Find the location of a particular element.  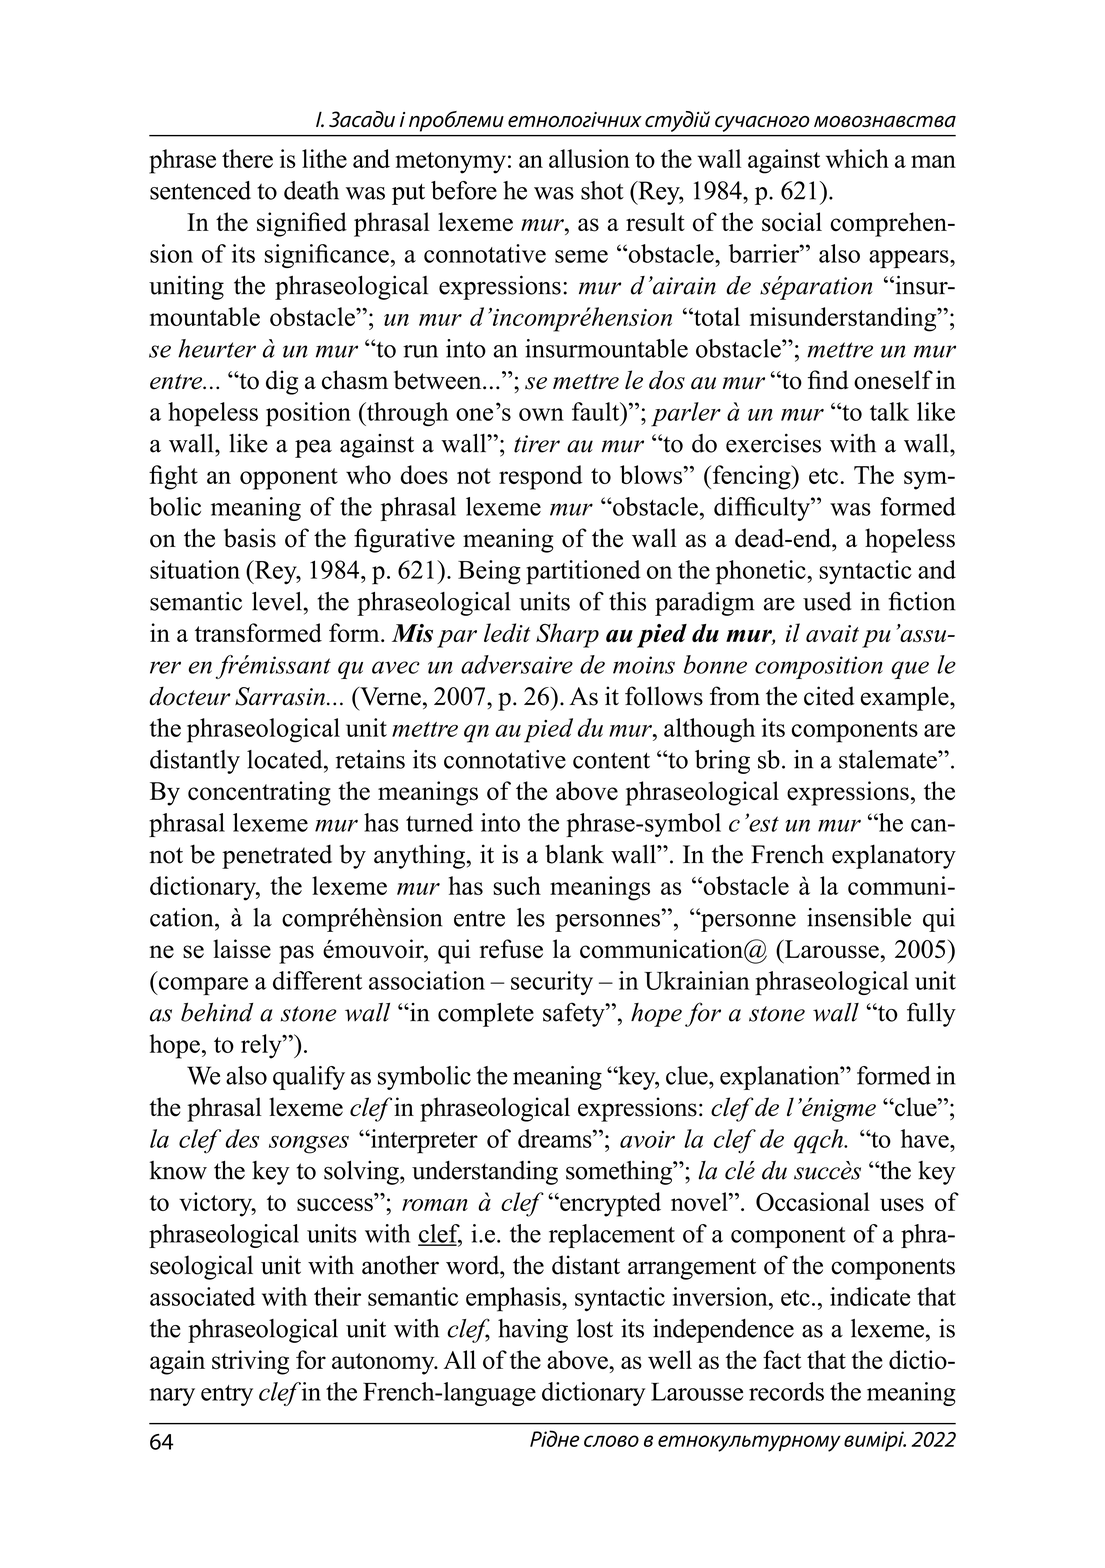

shot is located at coordinates (602, 190).
